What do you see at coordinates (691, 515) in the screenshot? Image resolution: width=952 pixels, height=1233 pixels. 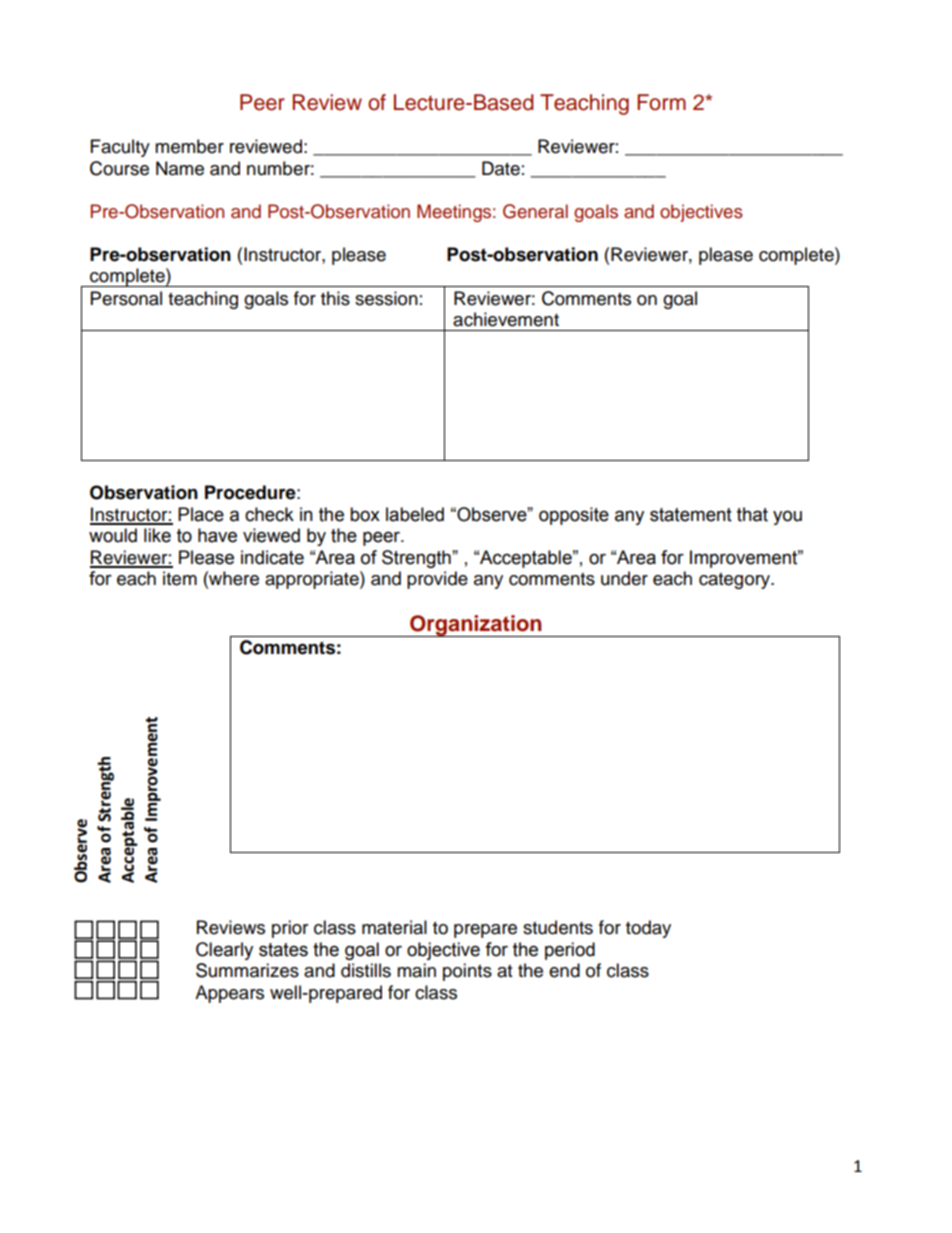 I see `statement` at bounding box center [691, 515].
